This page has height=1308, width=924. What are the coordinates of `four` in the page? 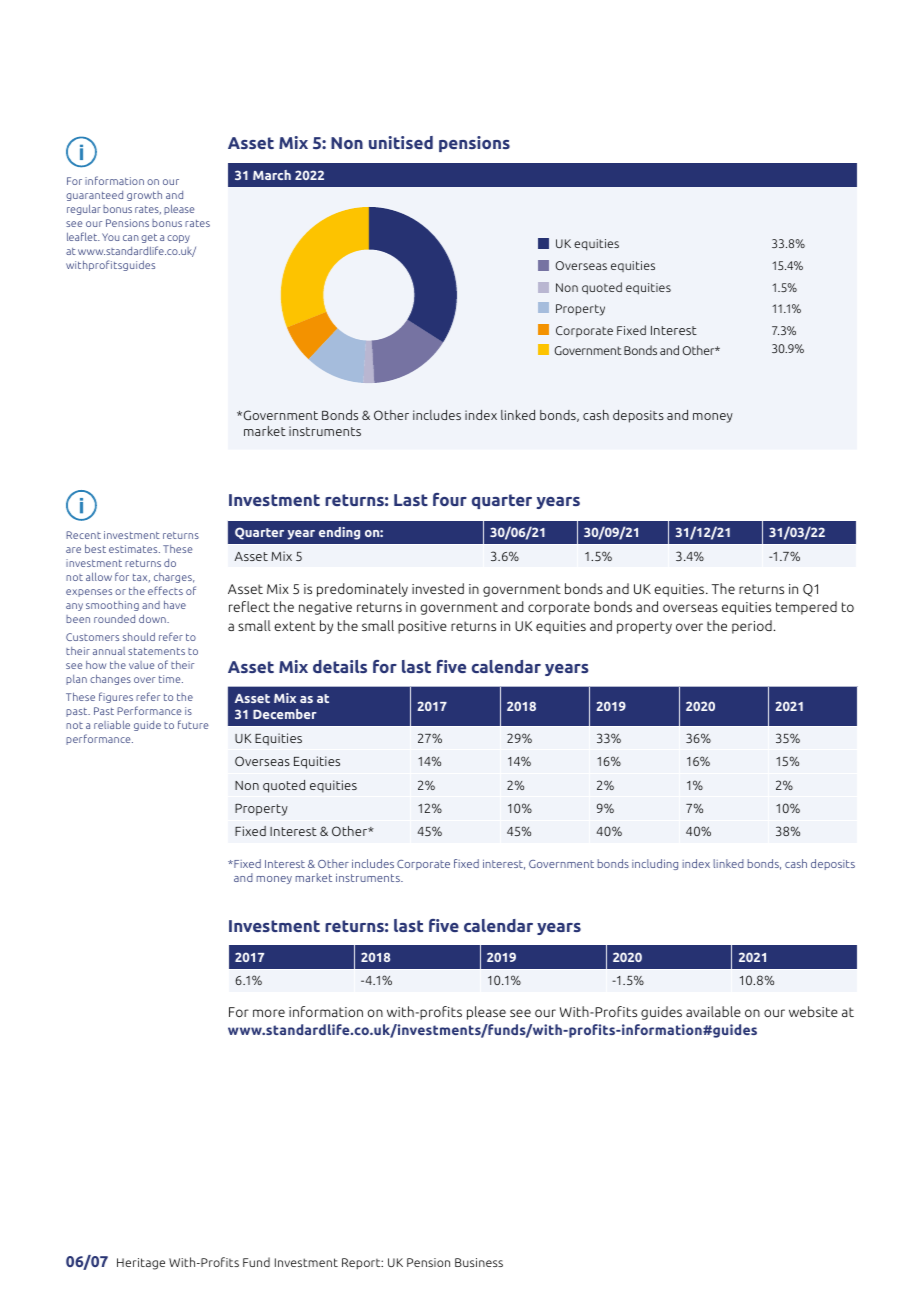 It's located at (450, 499).
